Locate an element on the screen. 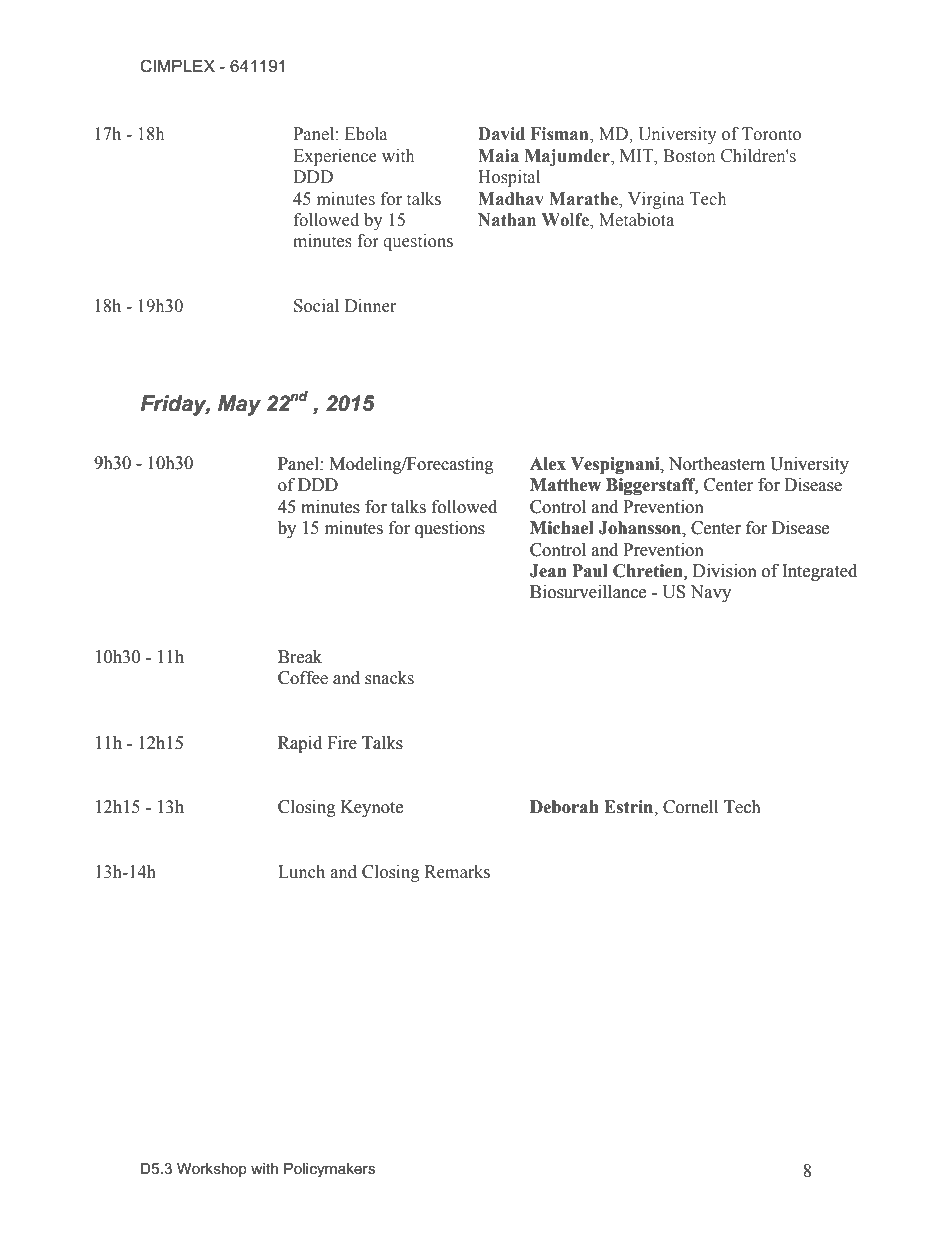  Cornell is located at coordinates (690, 807).
